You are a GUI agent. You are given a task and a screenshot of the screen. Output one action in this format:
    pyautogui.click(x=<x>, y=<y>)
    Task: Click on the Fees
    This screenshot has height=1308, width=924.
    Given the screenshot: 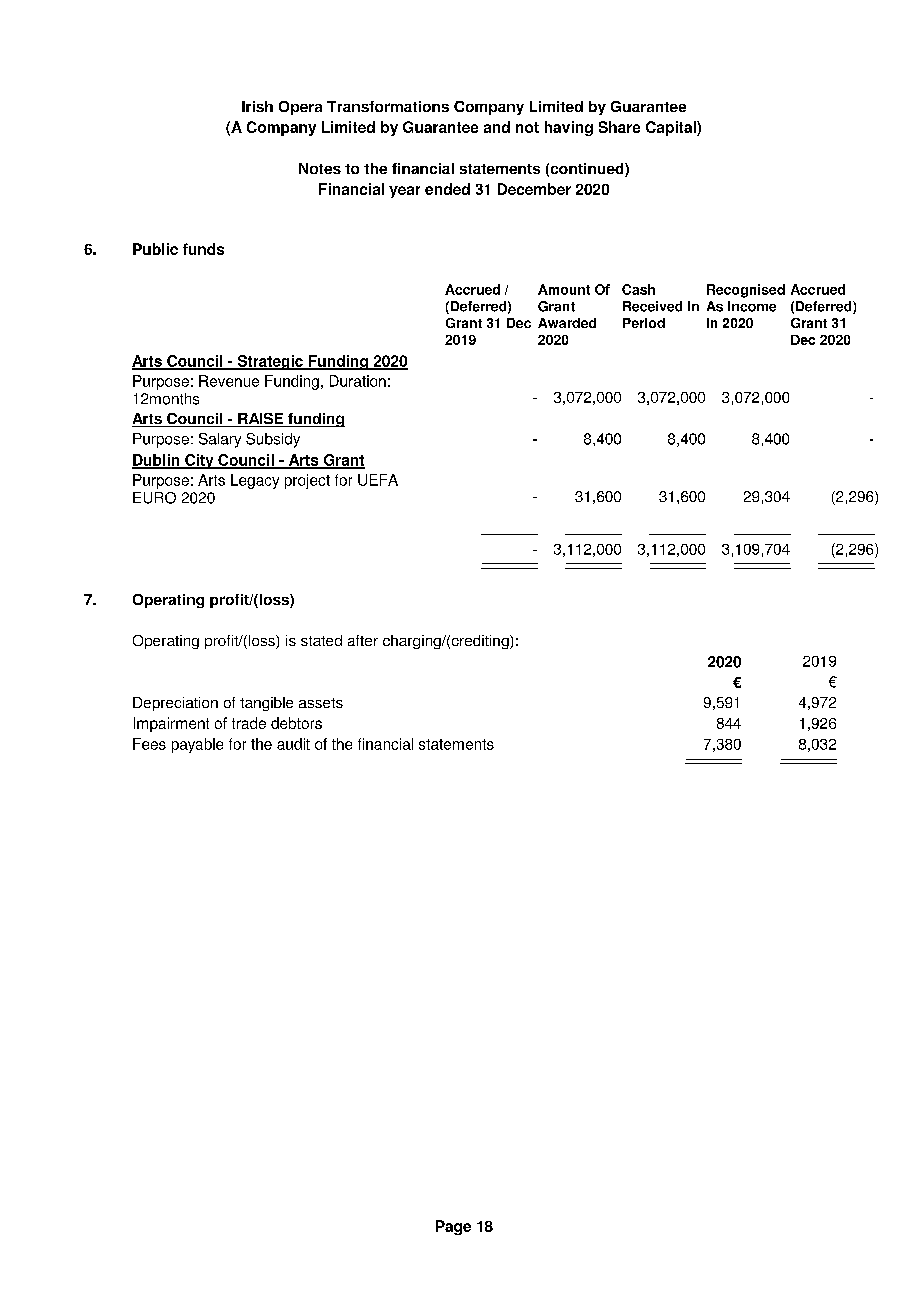 What is the action you would take?
    pyautogui.click(x=149, y=744)
